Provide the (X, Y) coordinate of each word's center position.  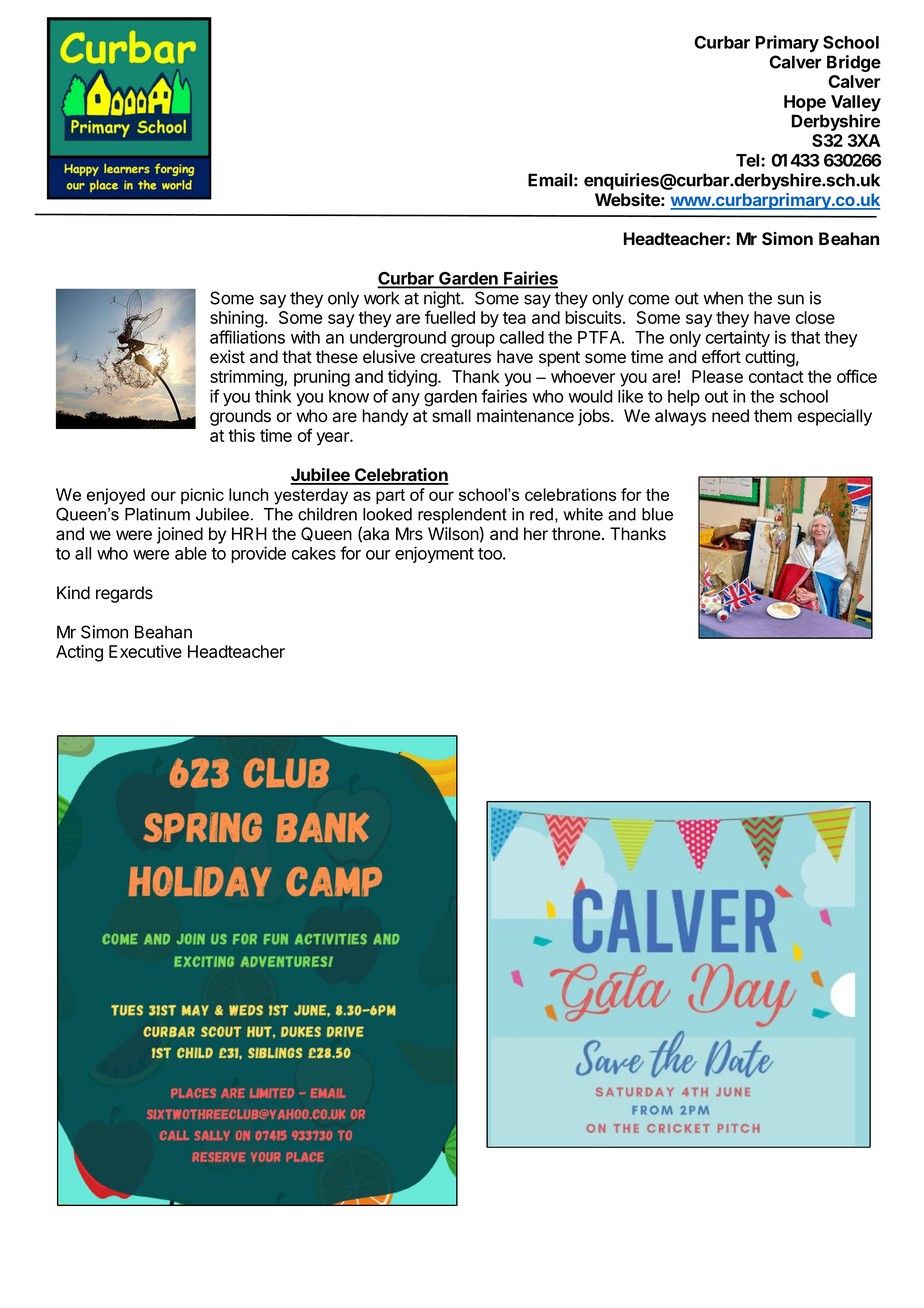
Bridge (854, 63)
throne (576, 534)
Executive (145, 651)
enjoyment (434, 554)
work (381, 298)
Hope (805, 103)
